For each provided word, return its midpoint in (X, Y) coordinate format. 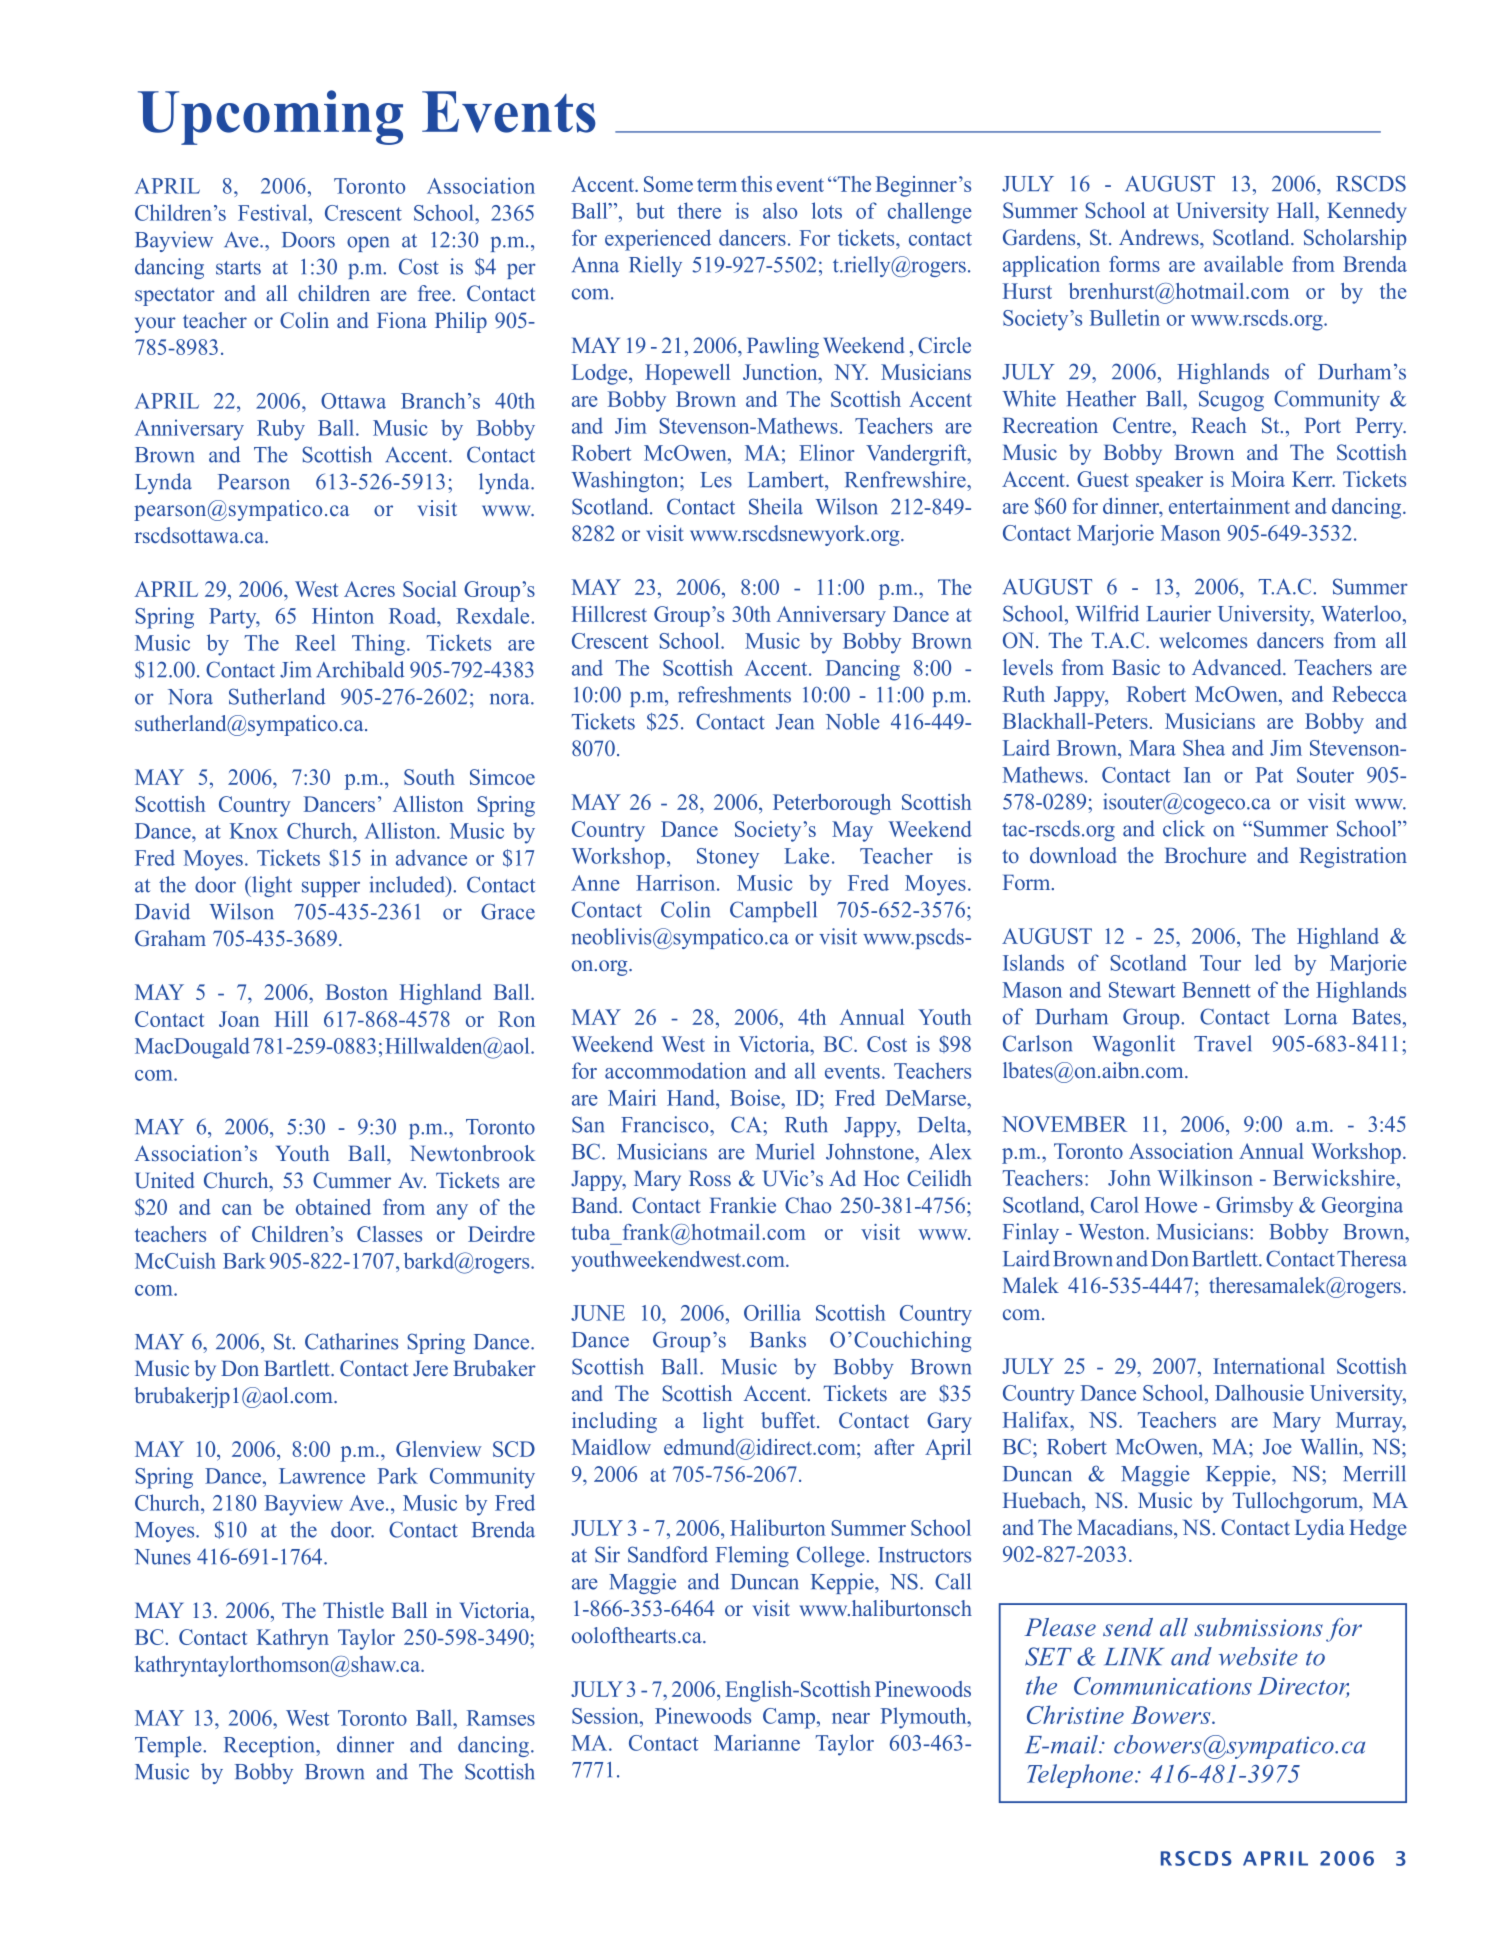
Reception (270, 1746)
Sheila (776, 506)
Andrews (1160, 237)
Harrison (677, 882)
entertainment (1229, 506)
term (717, 185)
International (1269, 1366)
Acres (369, 589)
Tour (1220, 963)
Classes (389, 1234)
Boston (357, 992)
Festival (274, 212)
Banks (778, 1339)
